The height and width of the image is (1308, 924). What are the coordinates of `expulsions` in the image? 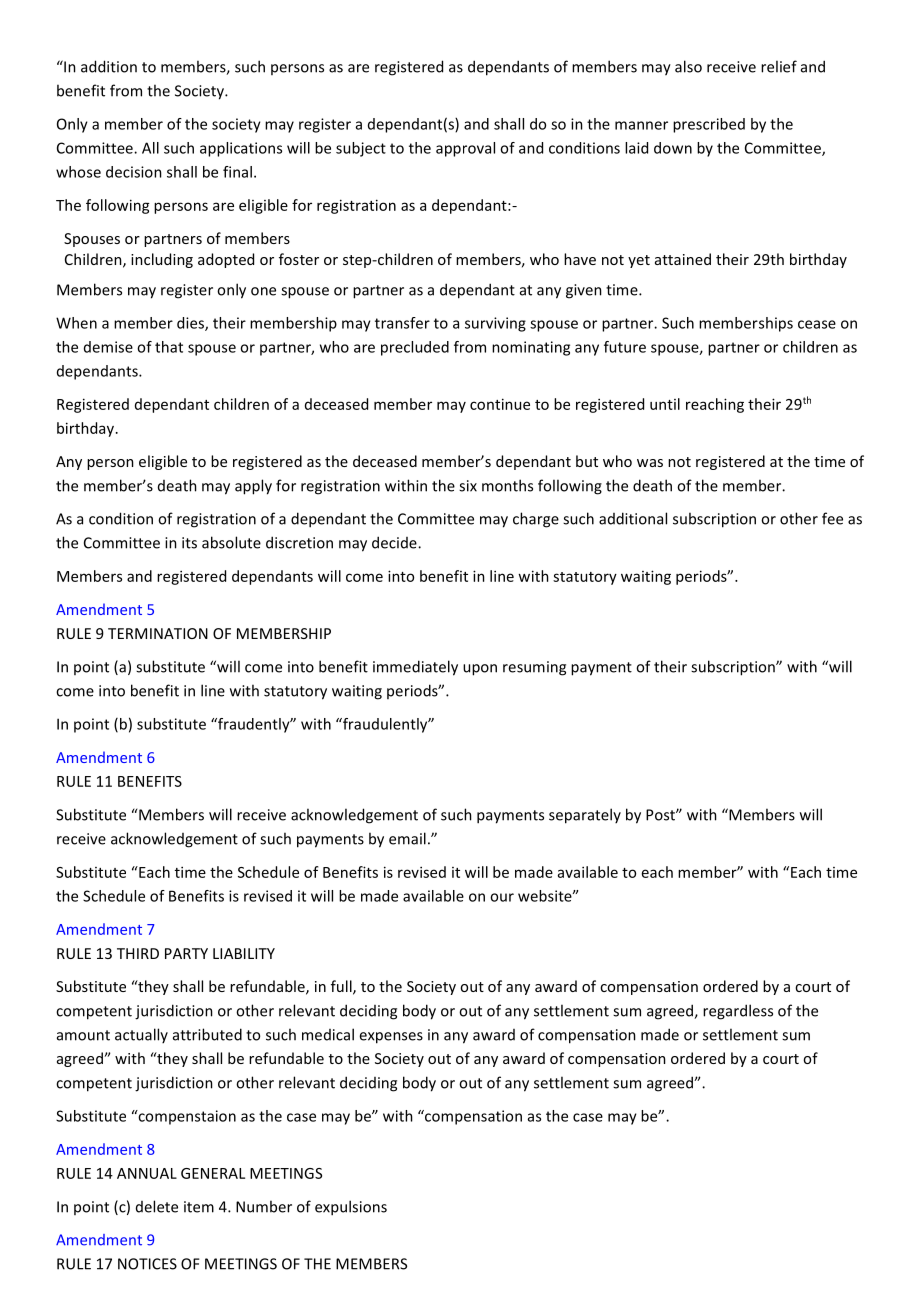 It's located at (351, 1208).
